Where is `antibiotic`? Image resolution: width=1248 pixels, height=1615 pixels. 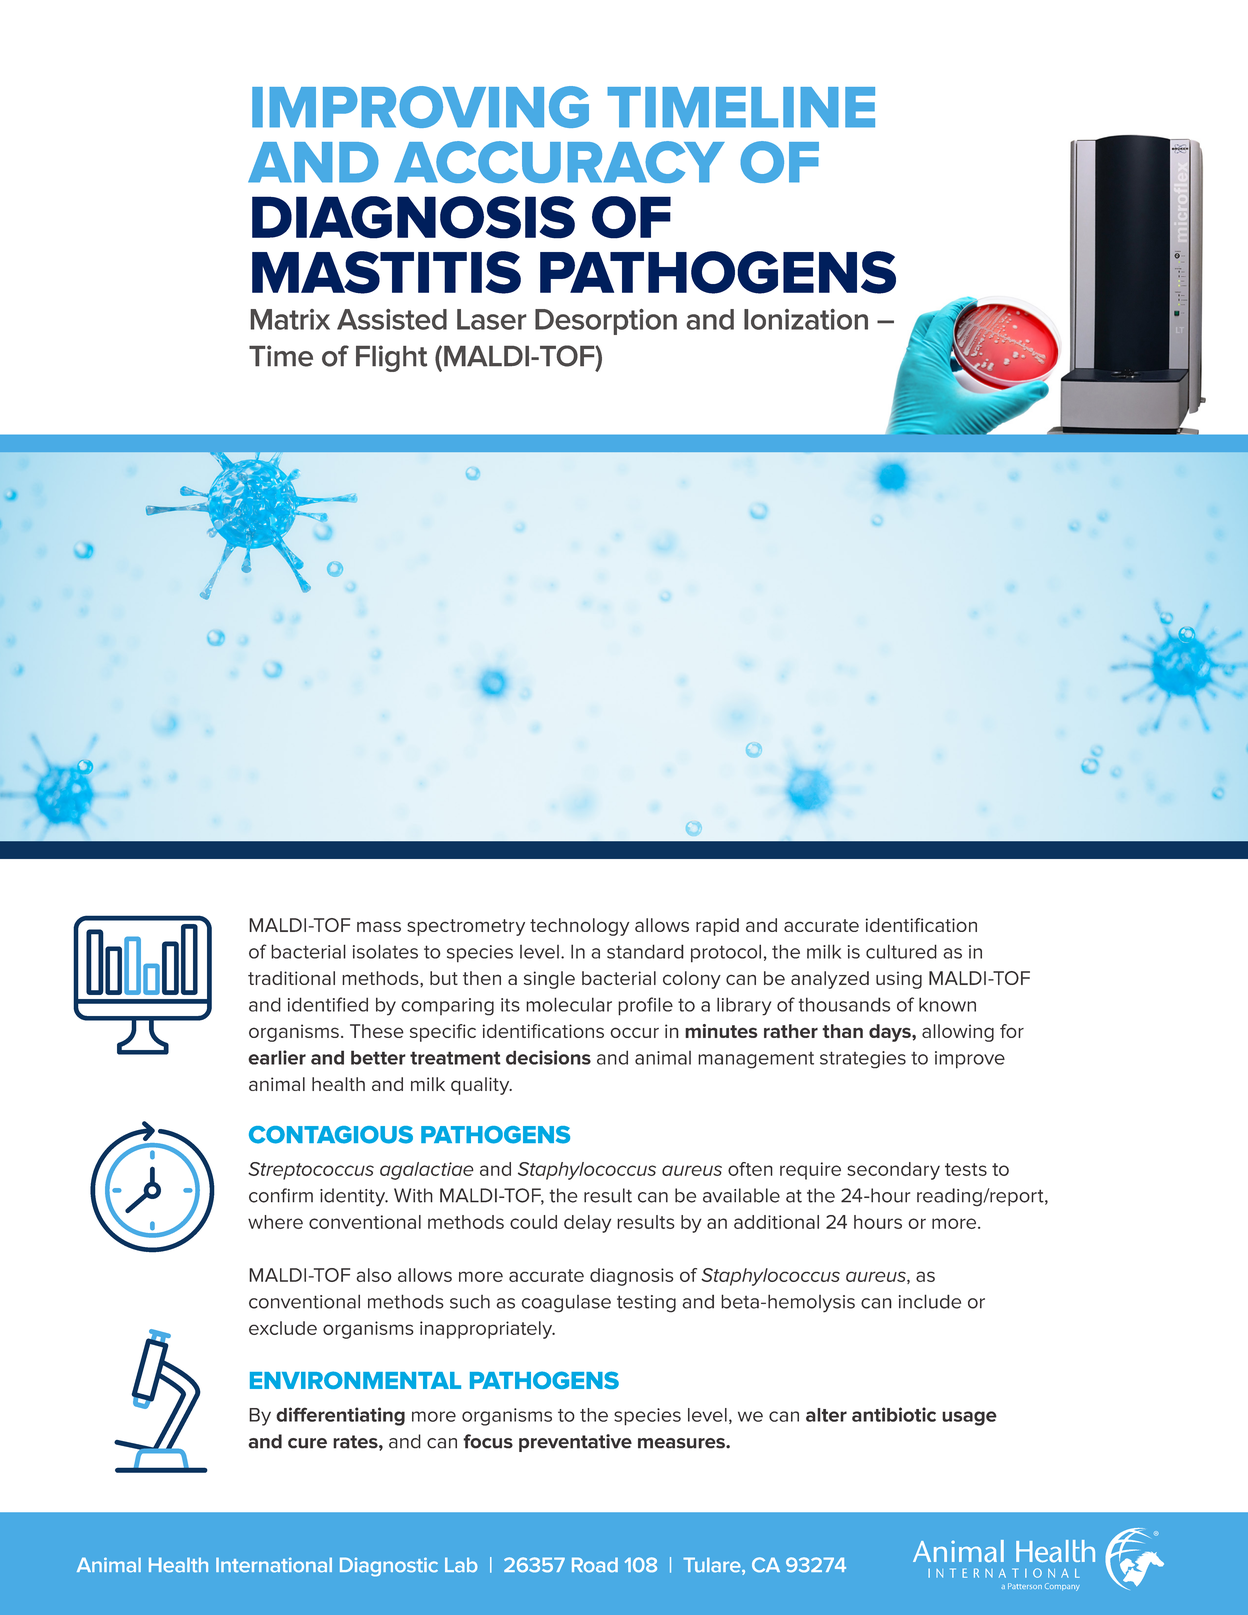
antibiotic is located at coordinates (894, 1414).
